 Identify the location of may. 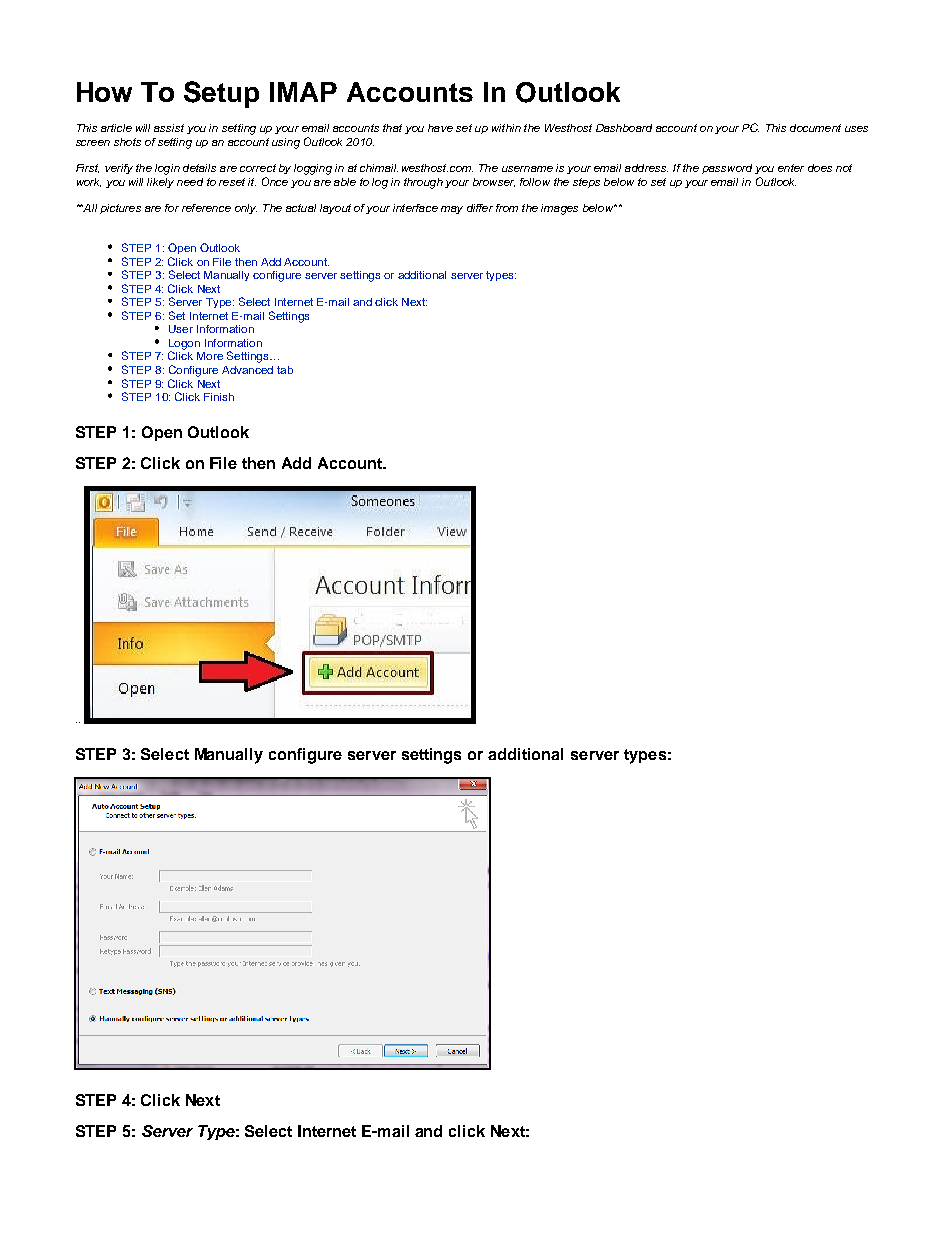
(452, 210).
